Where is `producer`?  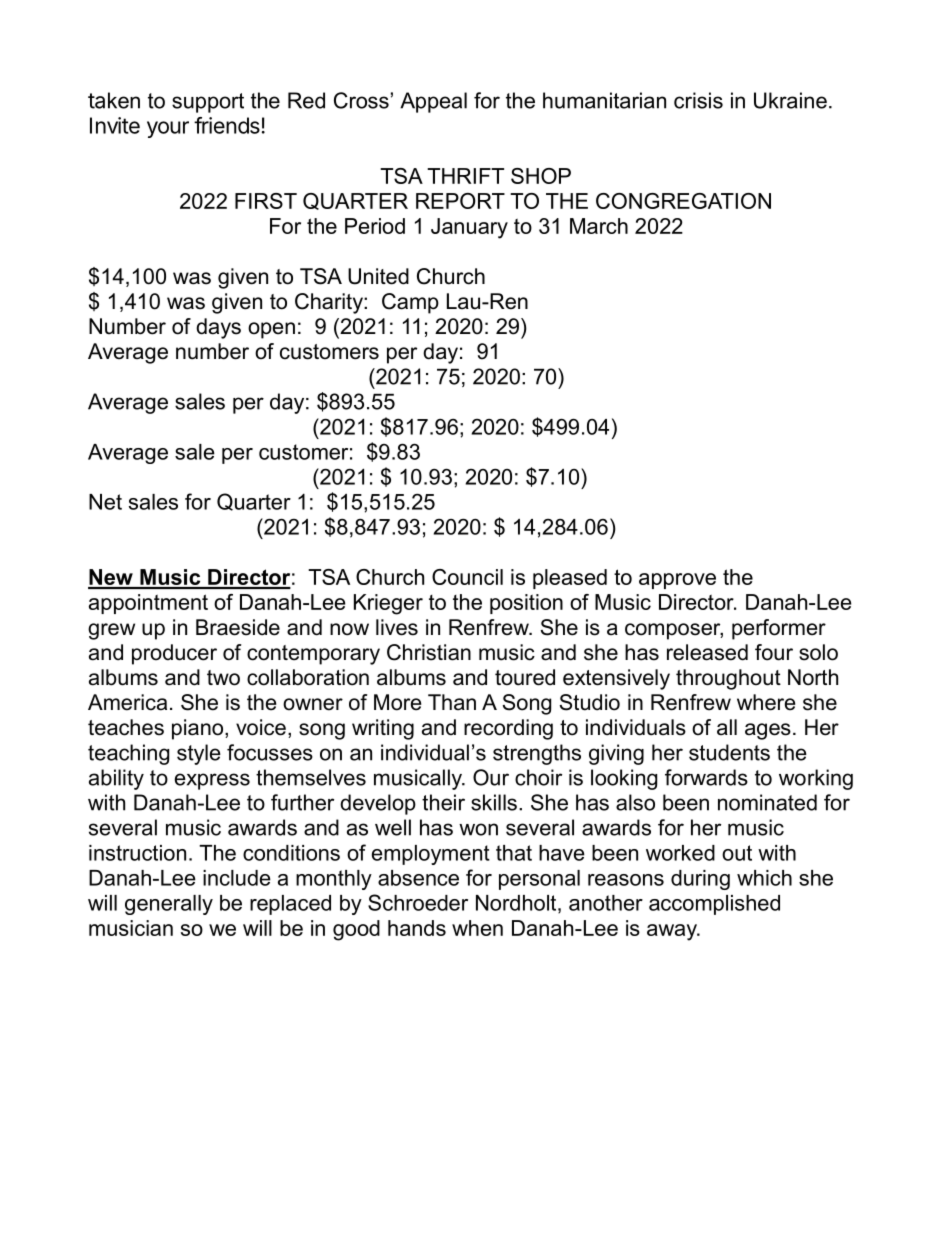 producer is located at coordinates (174, 654).
